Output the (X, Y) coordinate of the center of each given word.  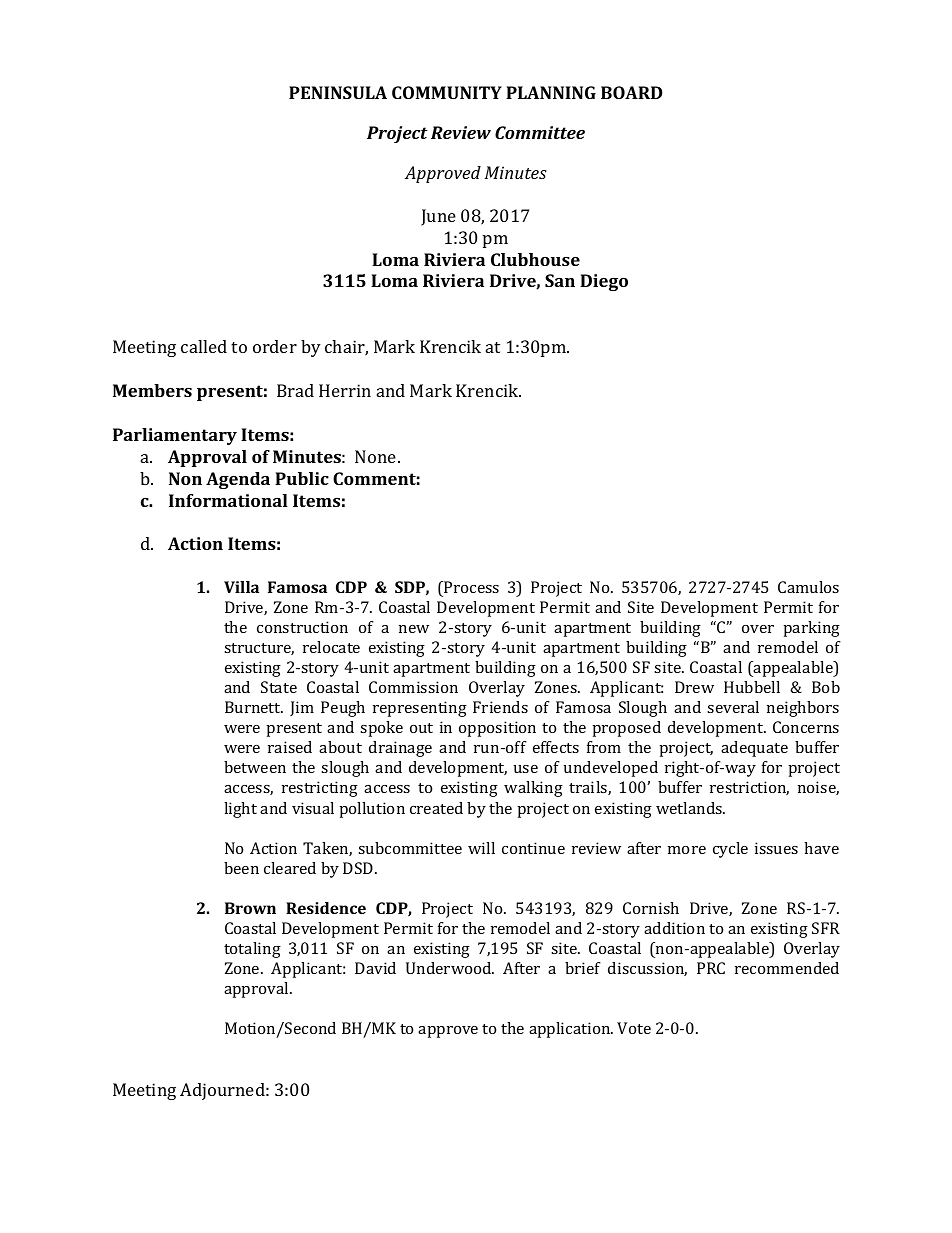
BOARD (632, 92)
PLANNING (551, 92)
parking (812, 629)
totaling (252, 950)
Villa (241, 587)
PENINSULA (338, 92)
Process (470, 587)
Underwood (450, 968)
